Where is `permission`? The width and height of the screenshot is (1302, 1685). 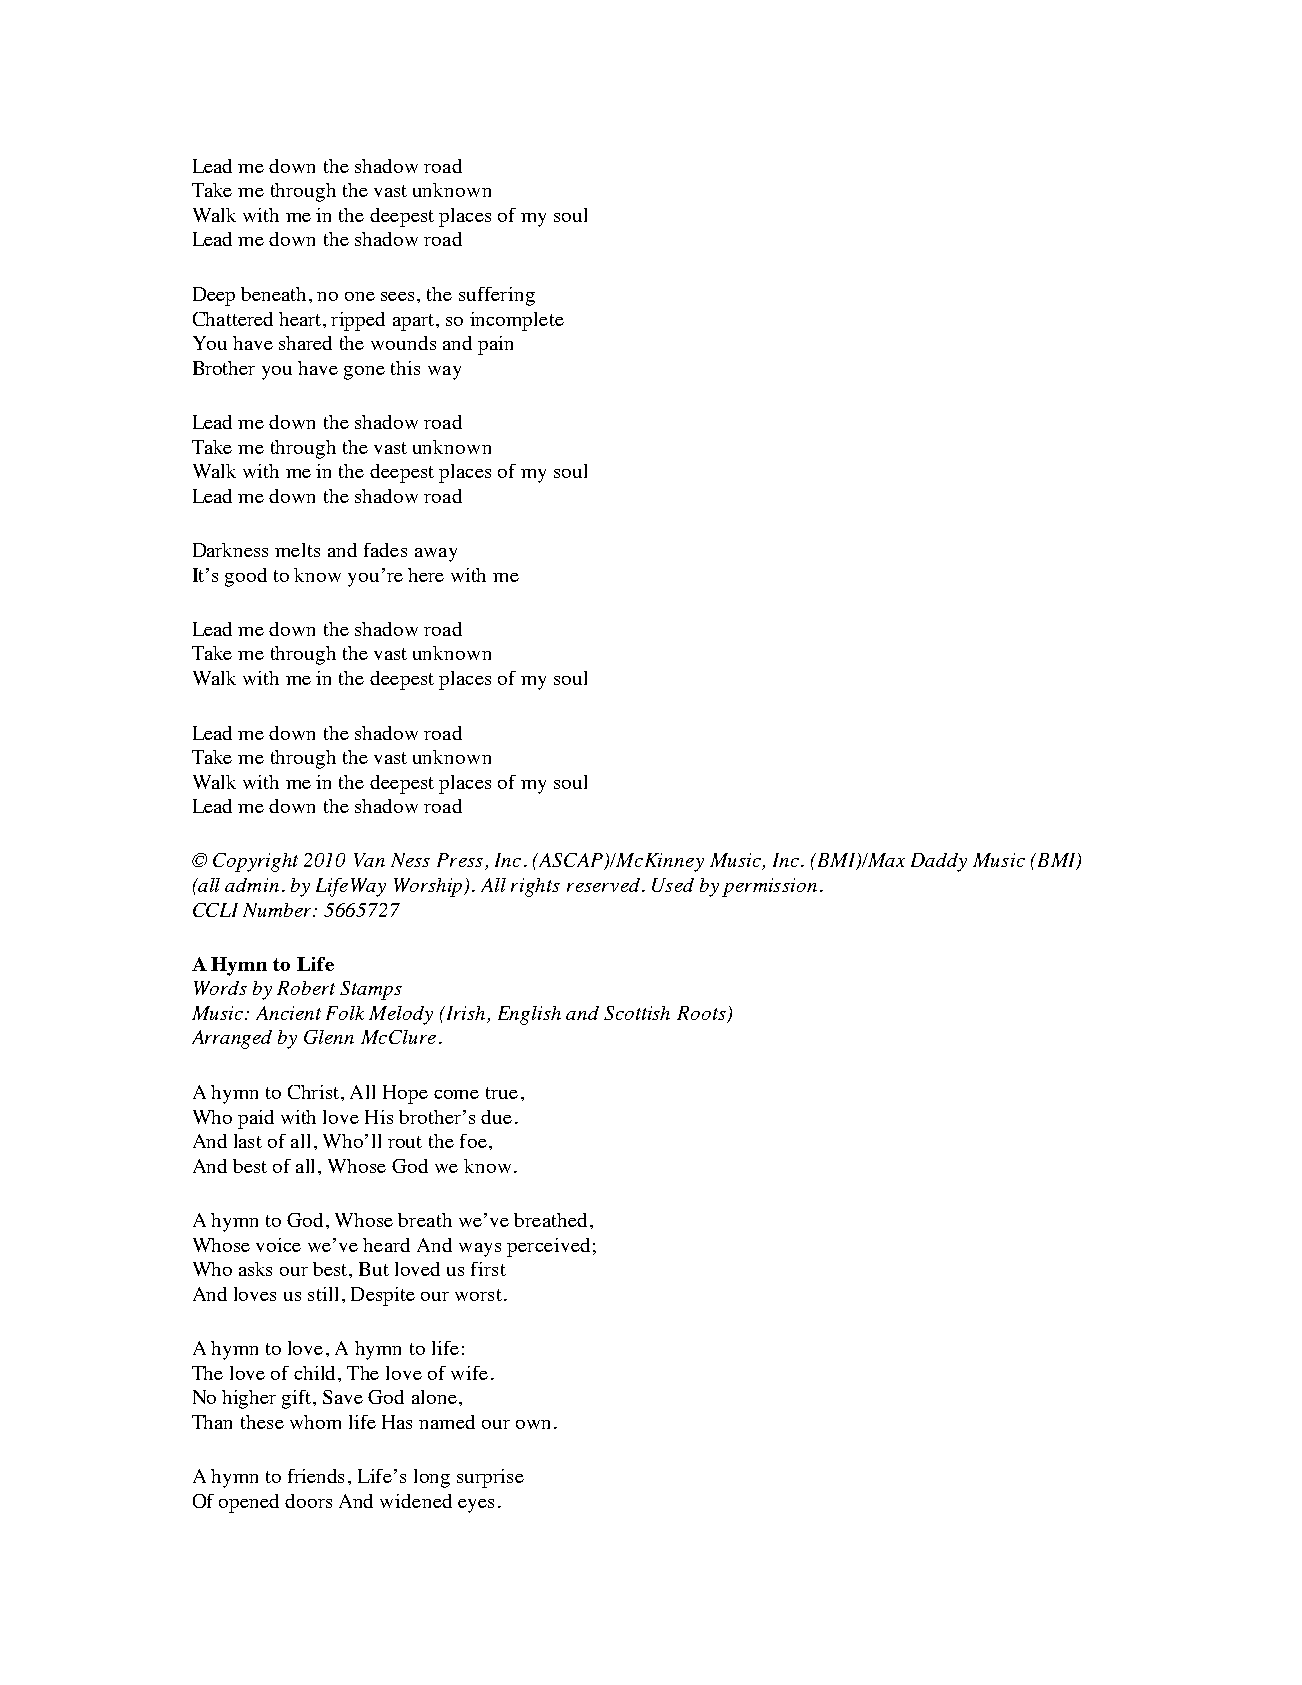
permission is located at coordinates (769, 887).
